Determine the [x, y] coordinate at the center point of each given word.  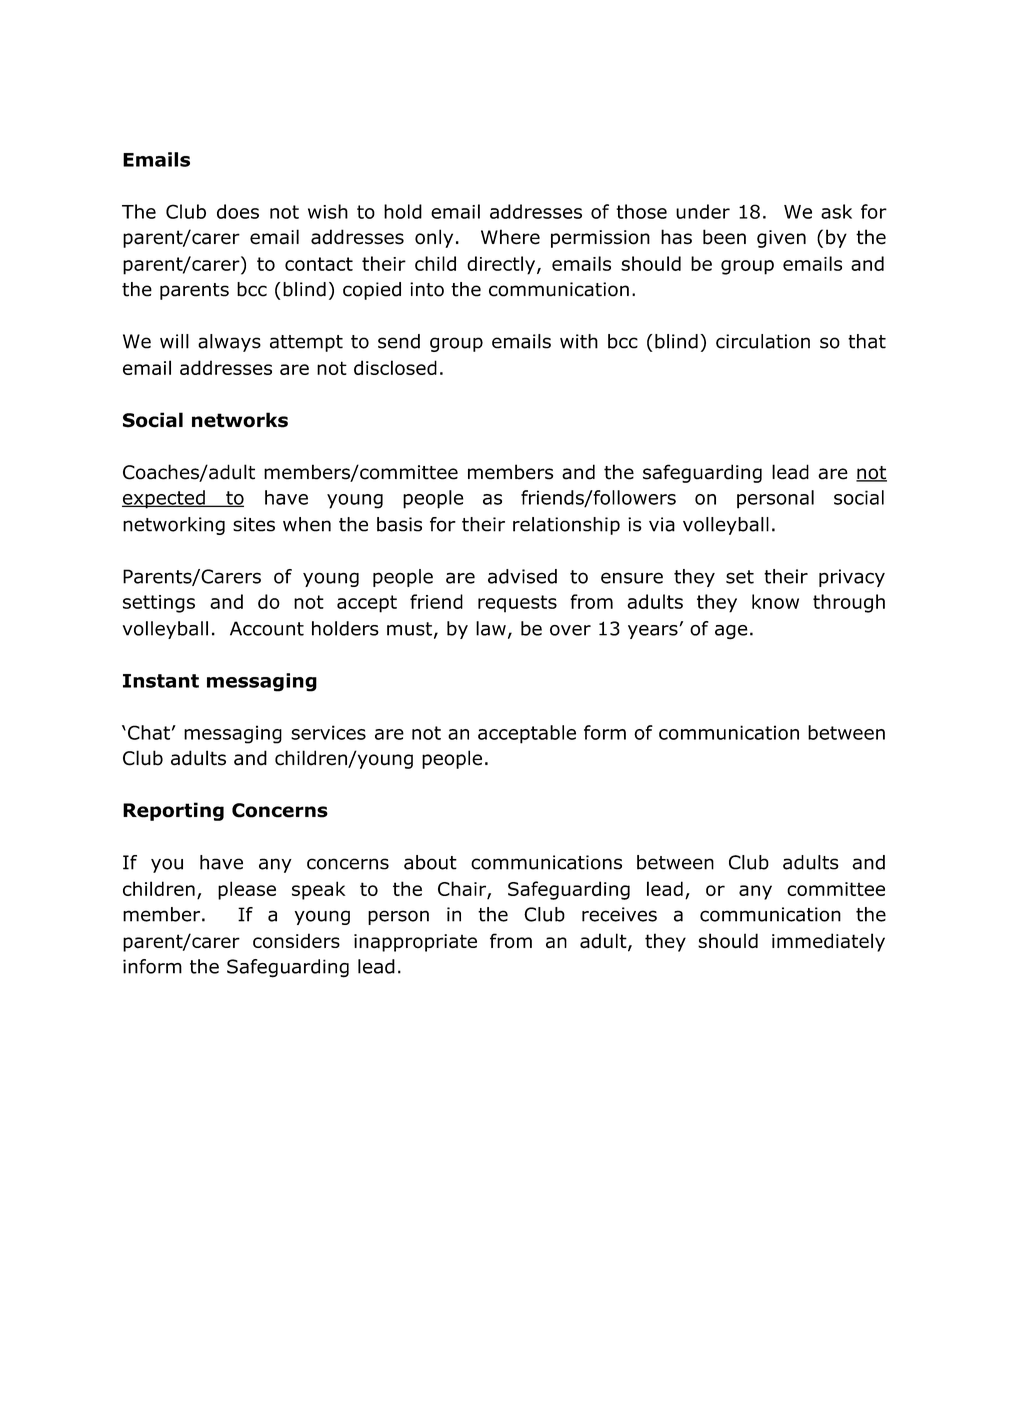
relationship [566, 526]
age [731, 632]
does [238, 211]
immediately [828, 942]
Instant [161, 681]
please [247, 890]
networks [240, 420]
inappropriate [415, 943]
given [781, 239]
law [491, 628]
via [662, 524]
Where [510, 237]
